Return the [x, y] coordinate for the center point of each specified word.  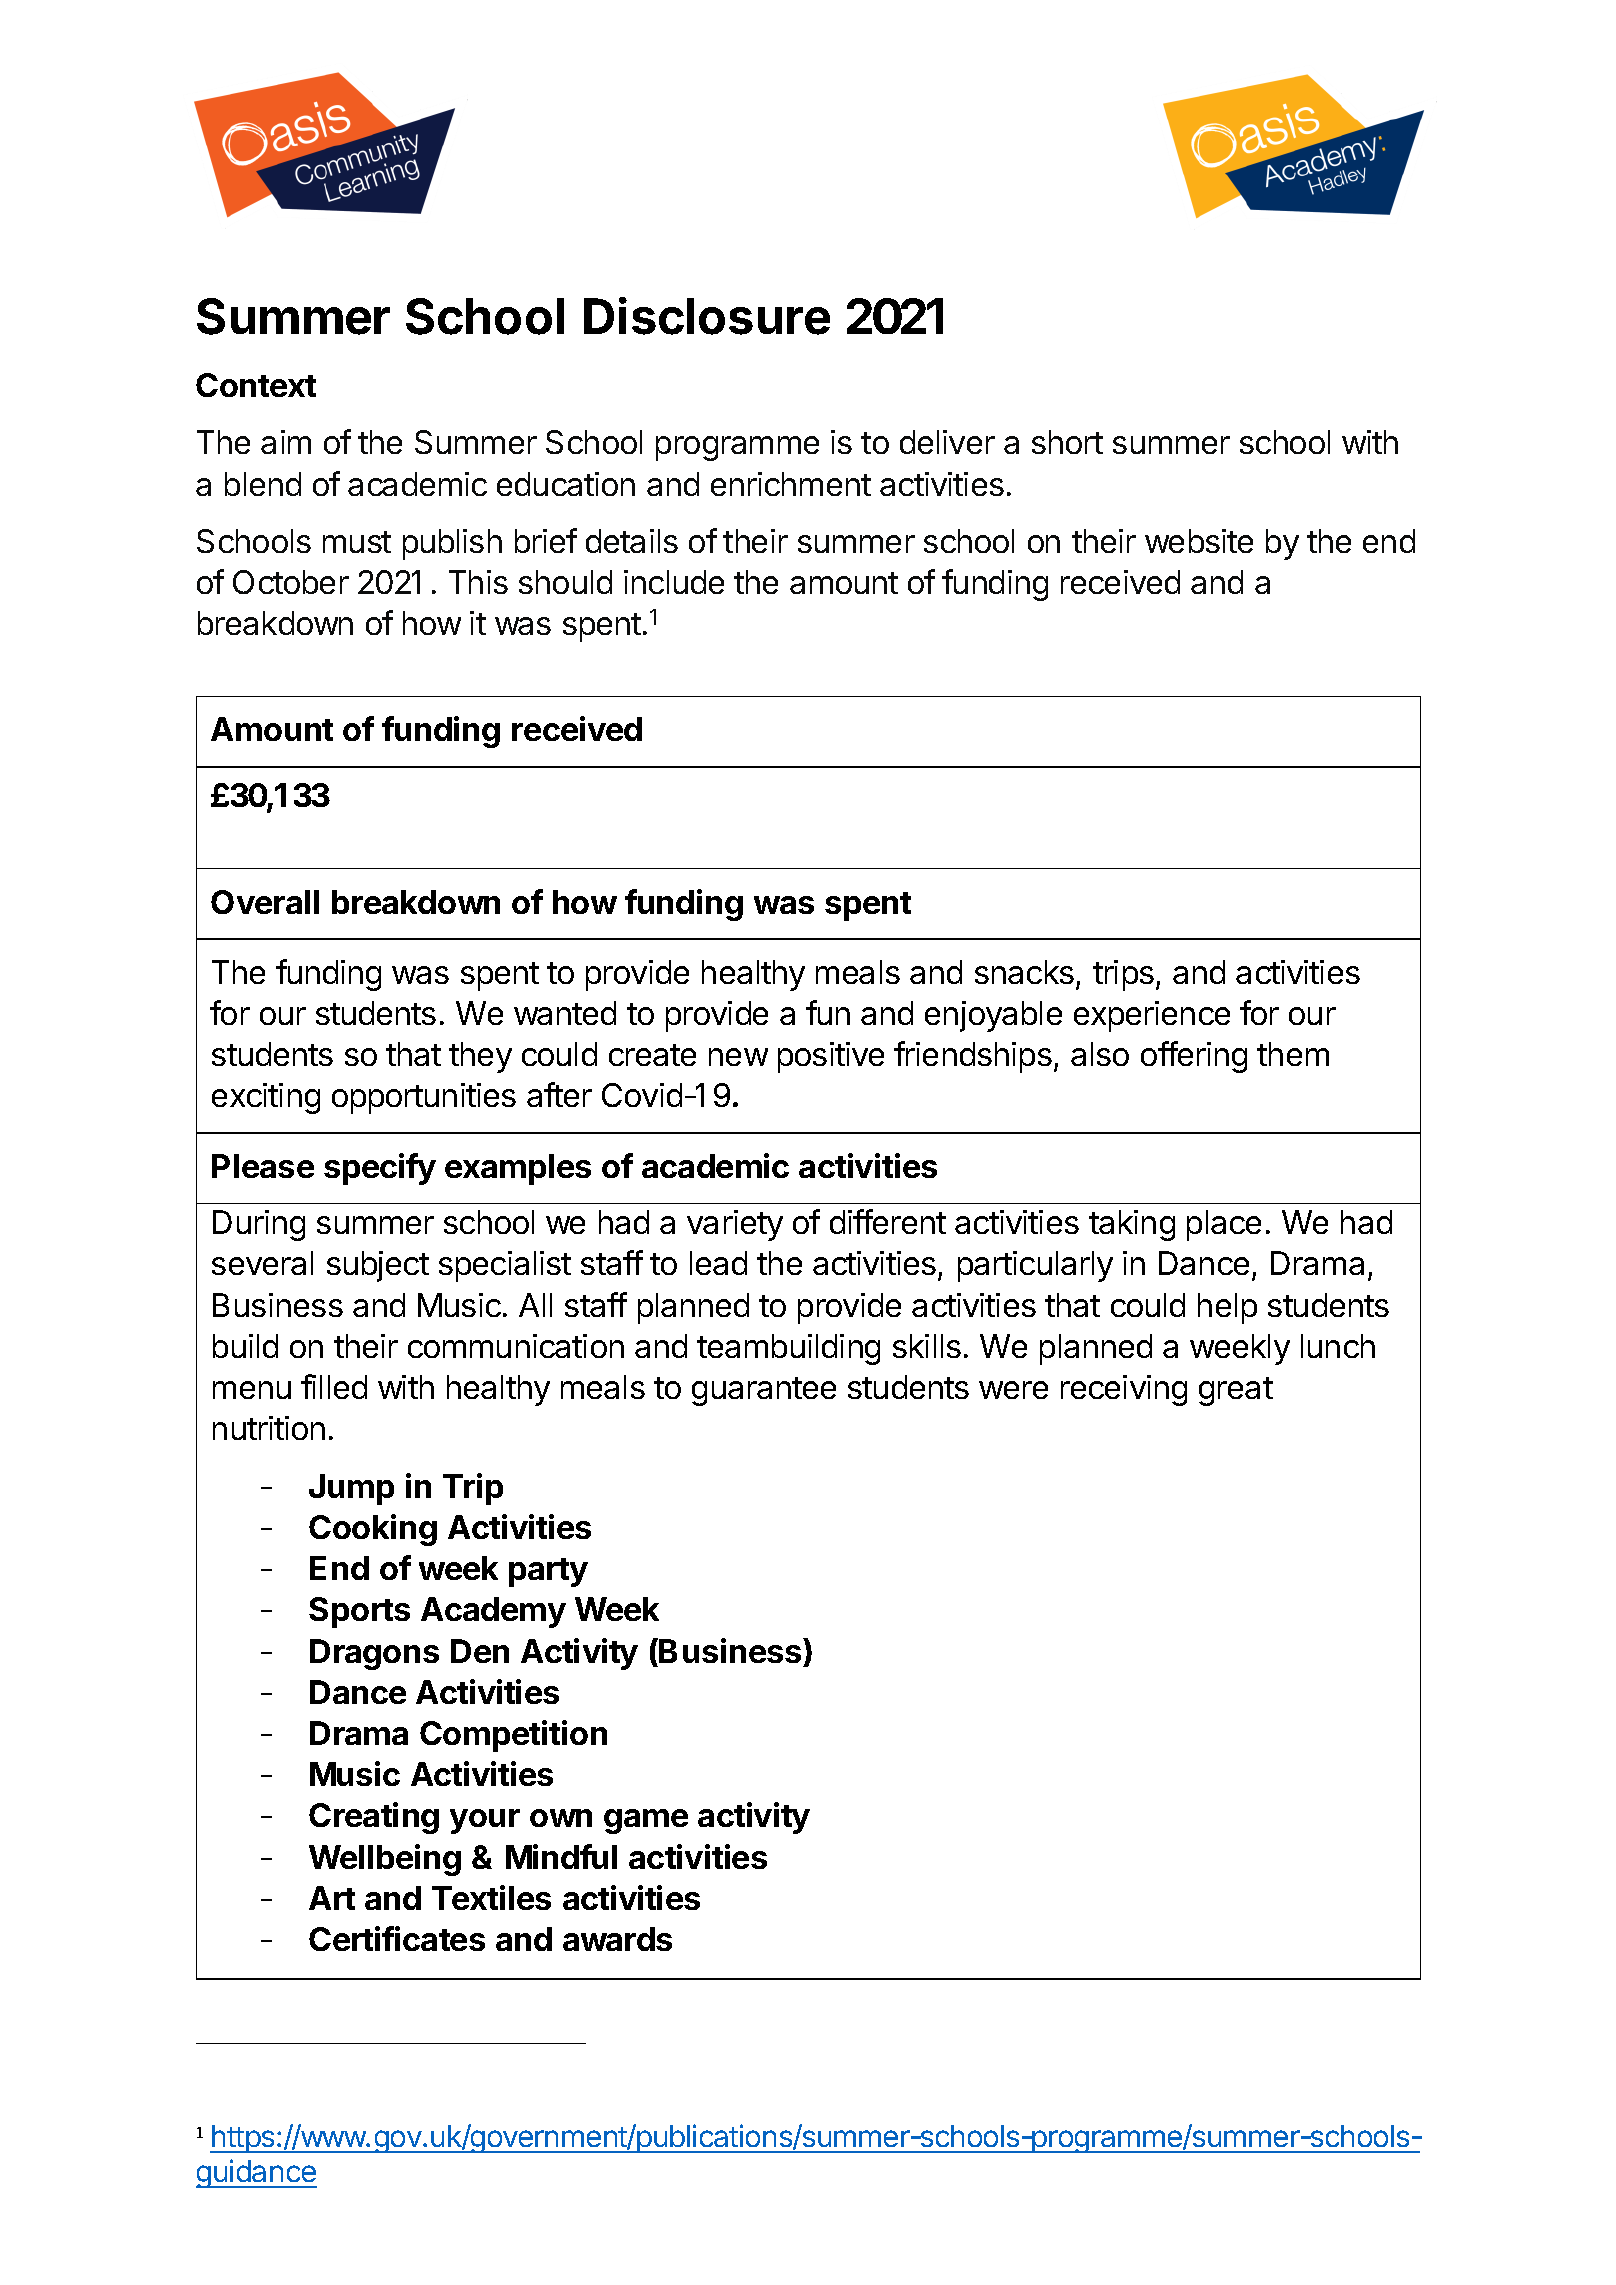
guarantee [764, 1391]
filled [334, 1386]
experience [1152, 1016]
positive [831, 1057]
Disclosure [707, 316]
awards [617, 1939]
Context [256, 385]
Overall [265, 902]
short [1067, 442]
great [1236, 1391]
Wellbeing [385, 1860]
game [646, 1821]
